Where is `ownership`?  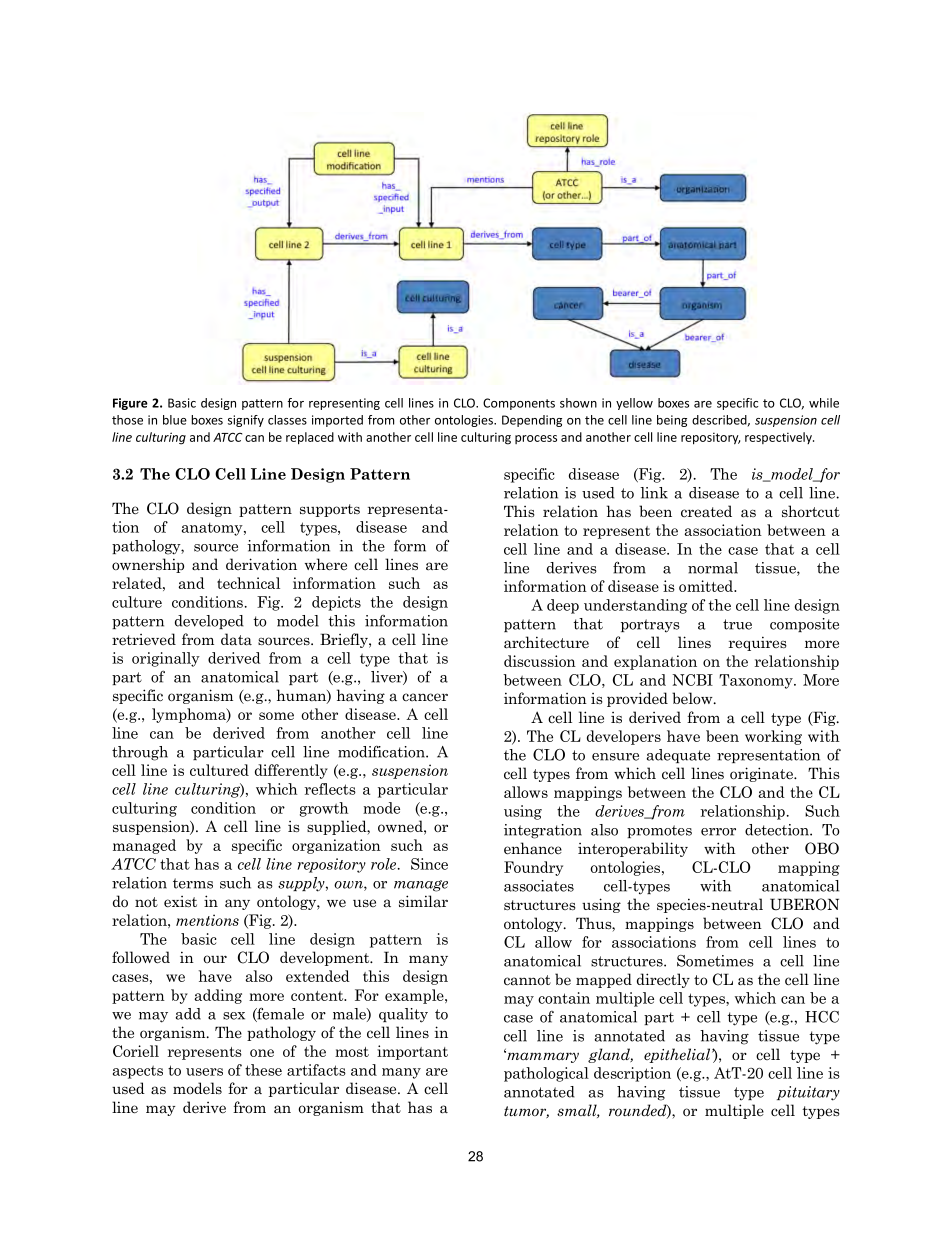
ownership is located at coordinates (148, 565).
